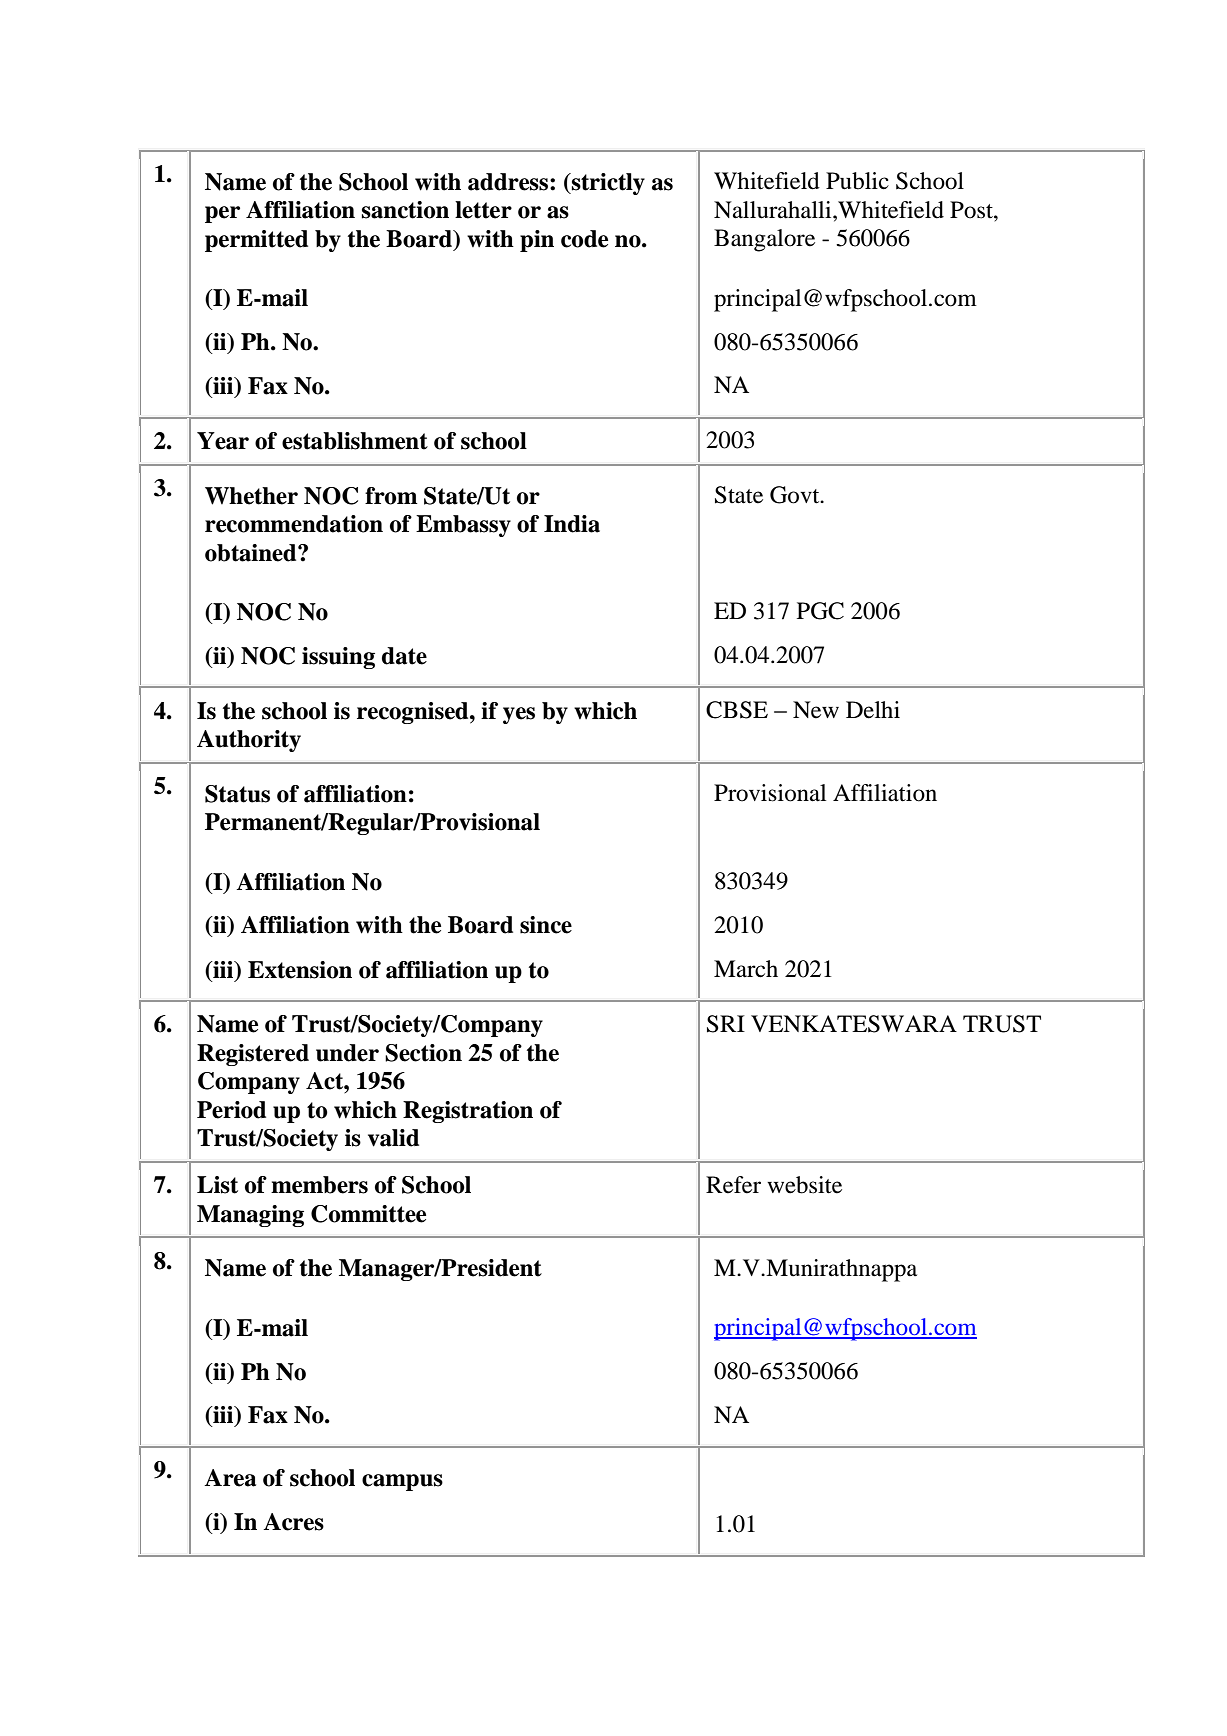  I want to click on Acres, so click(293, 1522).
